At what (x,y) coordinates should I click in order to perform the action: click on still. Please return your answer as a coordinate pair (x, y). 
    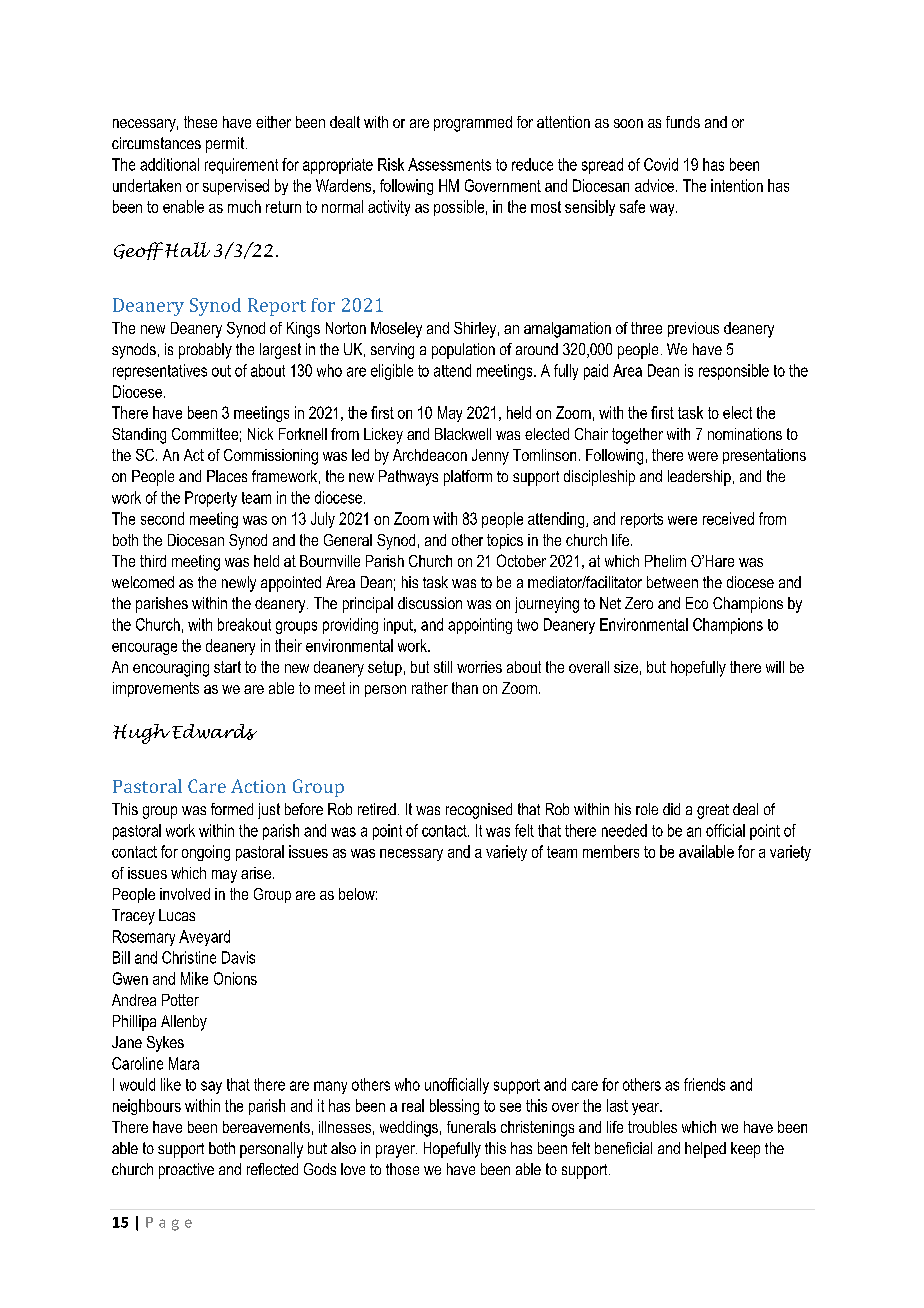
    Looking at the image, I should click on (443, 667).
